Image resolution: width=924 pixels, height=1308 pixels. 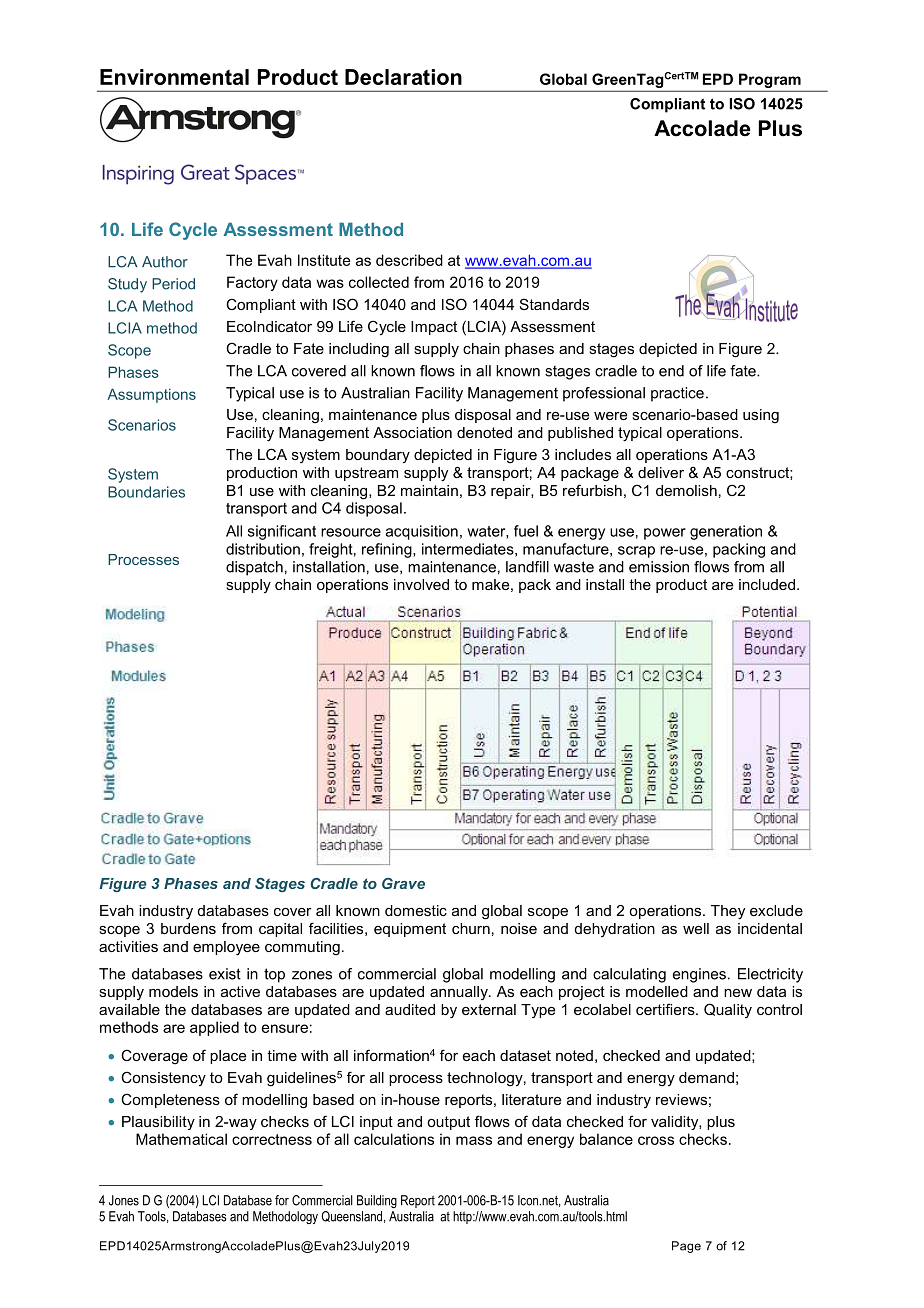 What do you see at coordinates (146, 492) in the screenshot?
I see `Boundaries` at bounding box center [146, 492].
